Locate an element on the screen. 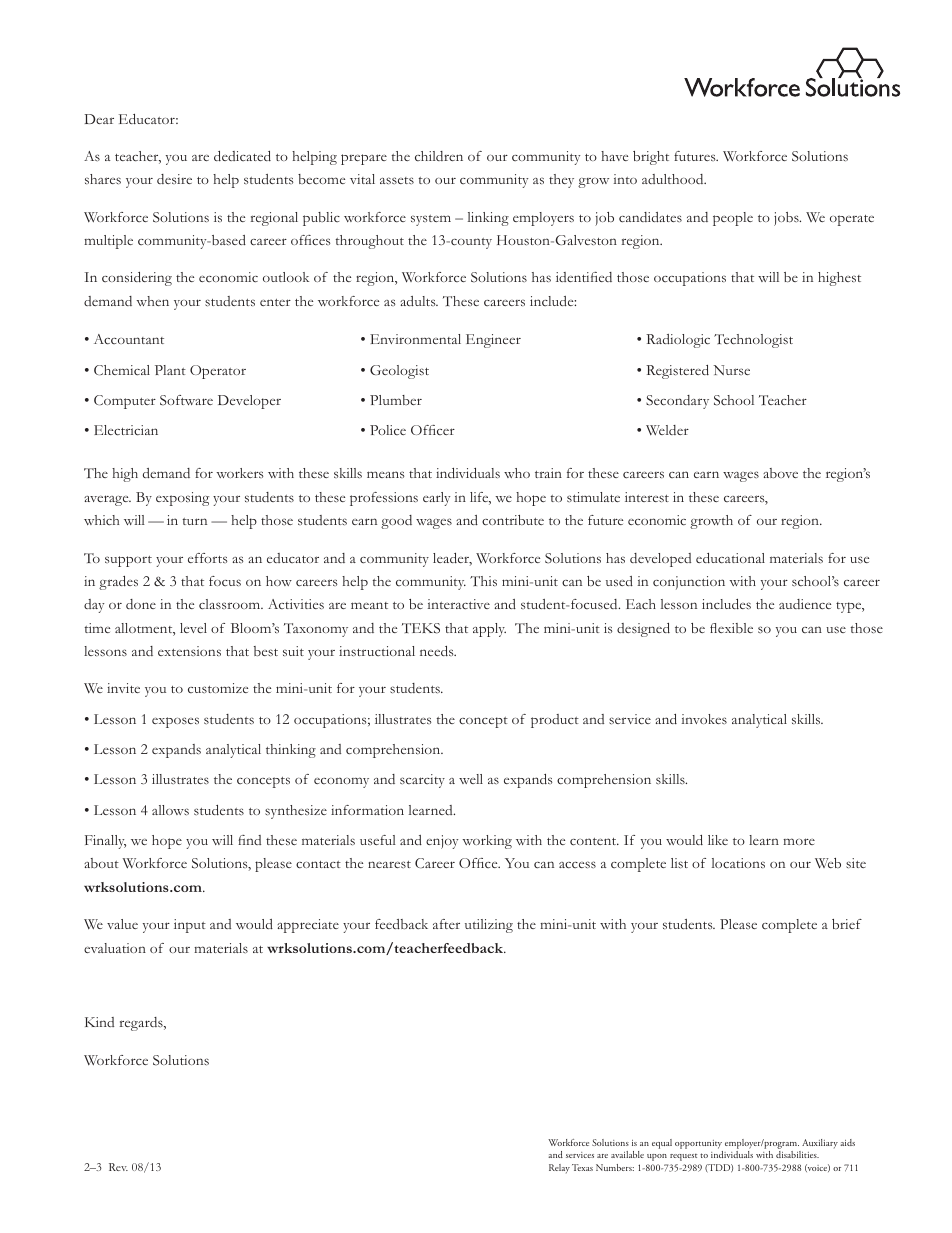 The image size is (952, 1233). desire is located at coordinates (174, 179).
